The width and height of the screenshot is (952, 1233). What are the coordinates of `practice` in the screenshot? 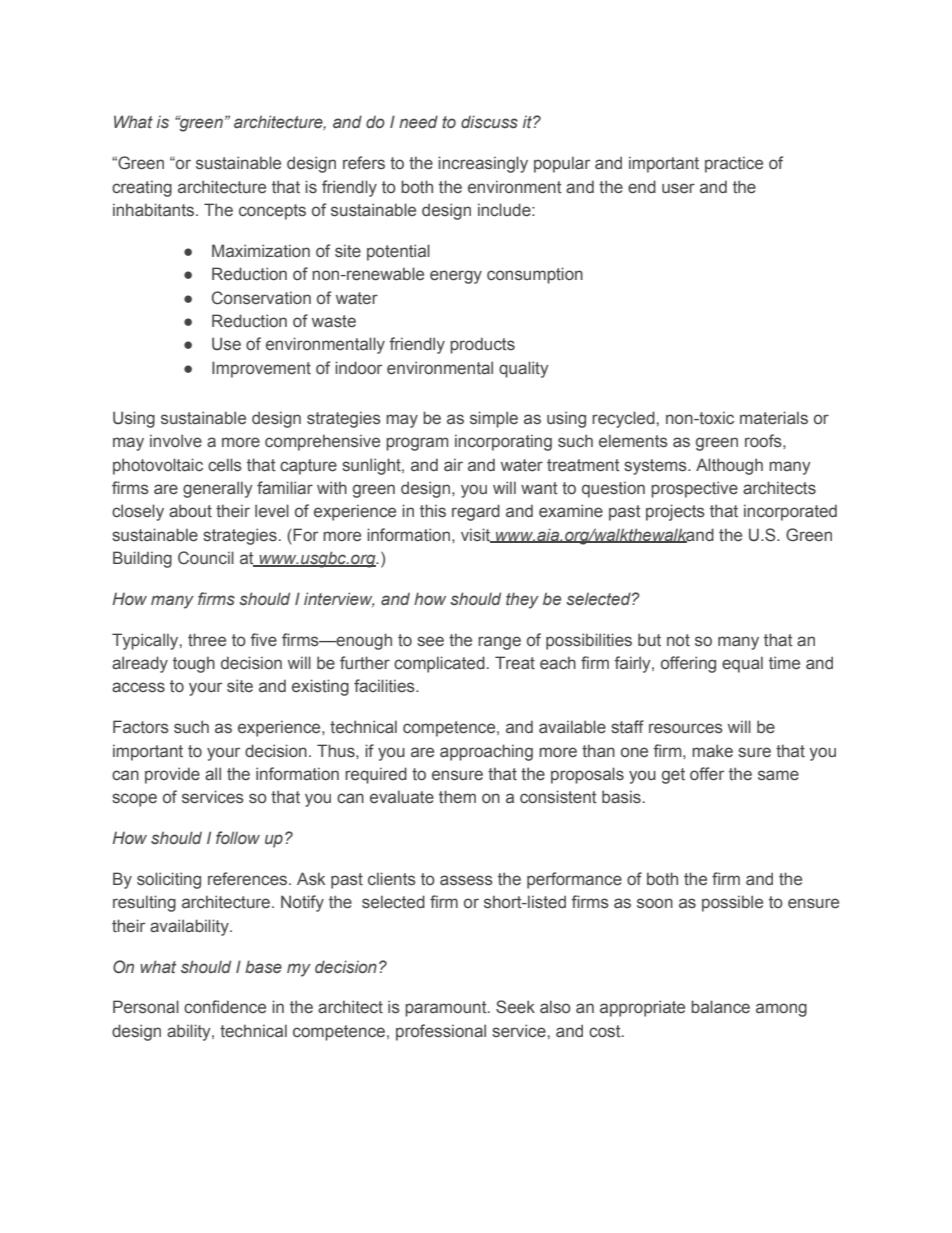 It's located at (734, 164).
